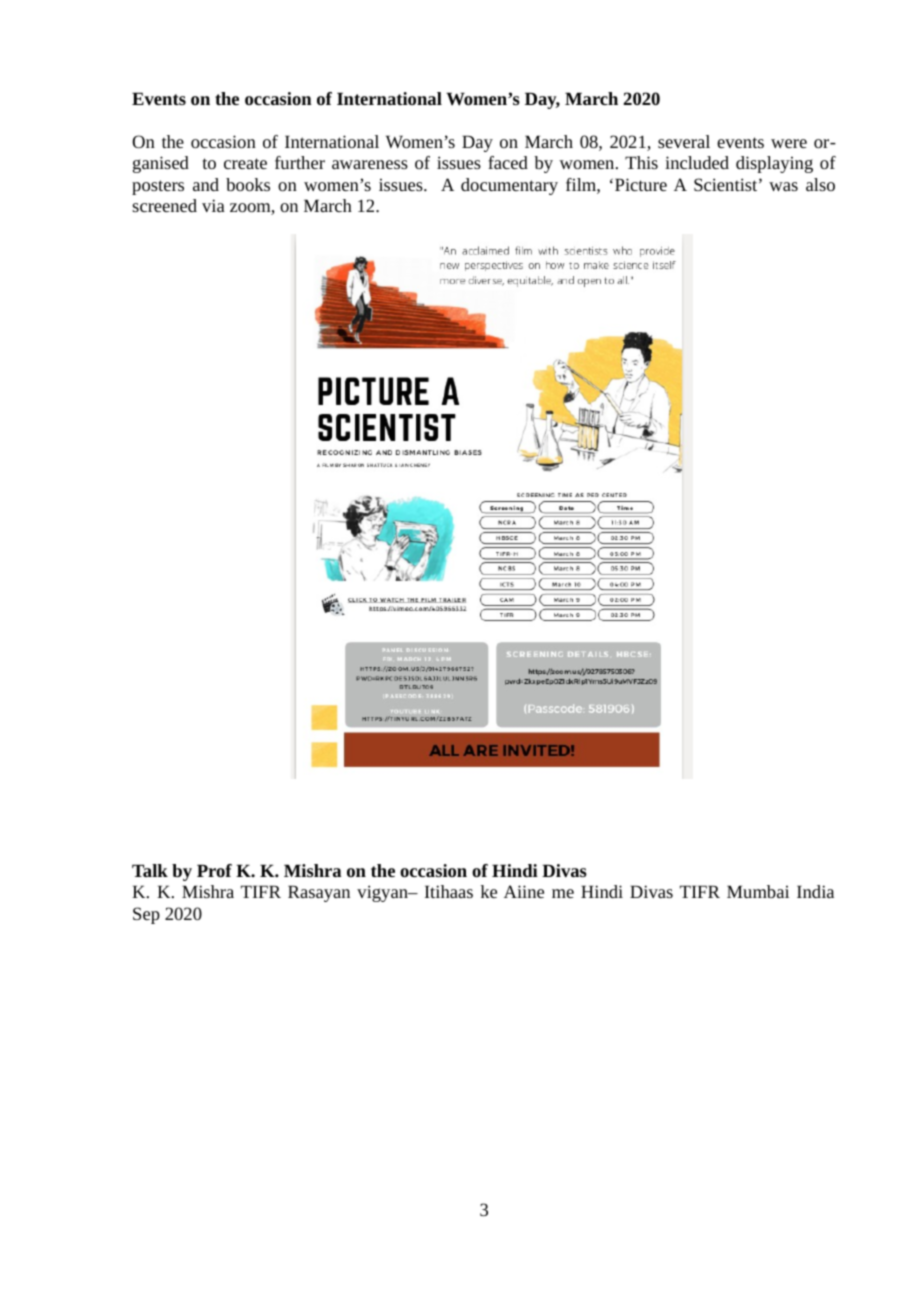  What do you see at coordinates (150, 870) in the image?
I see `Talk` at bounding box center [150, 870].
